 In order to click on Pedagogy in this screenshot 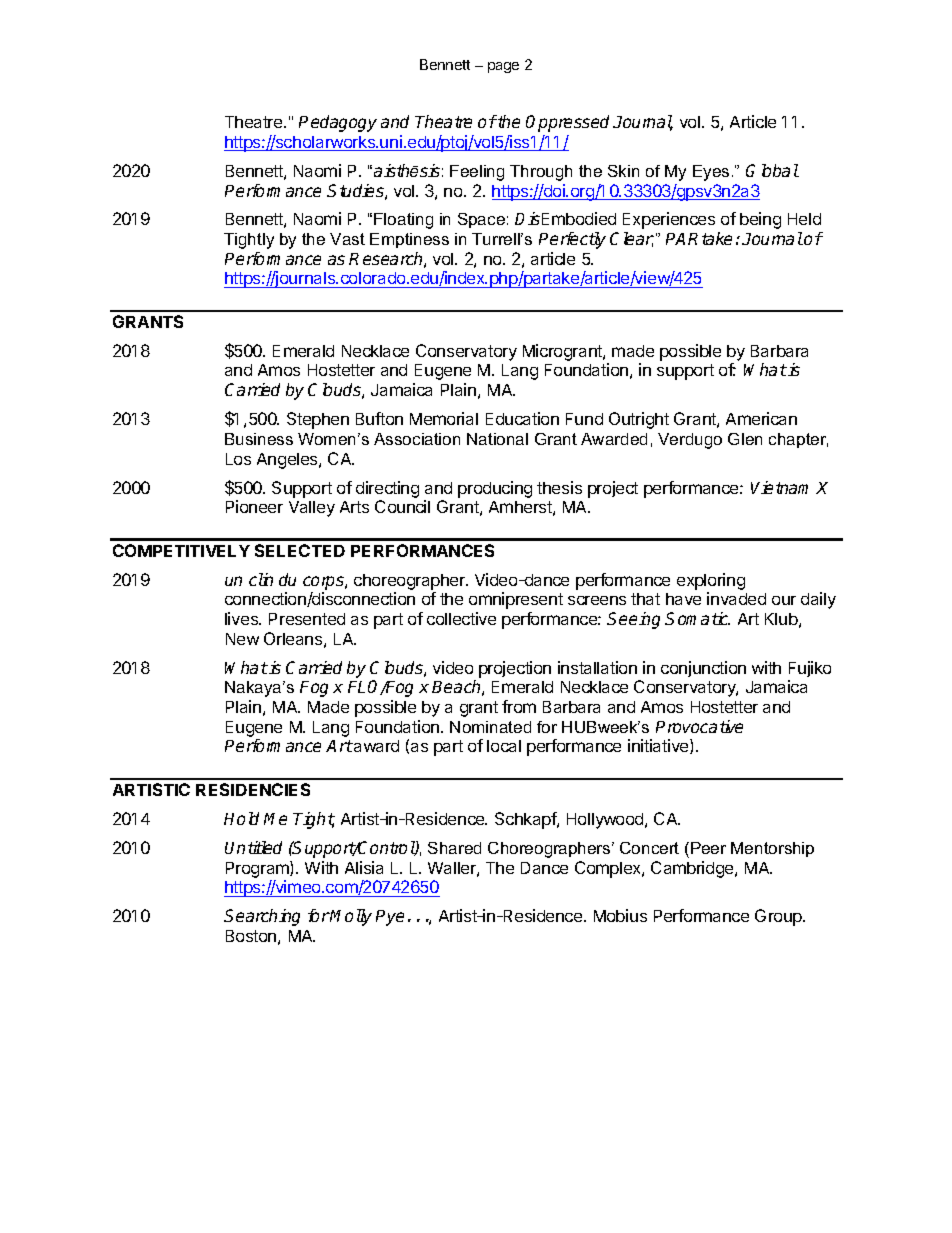, I will do `click(338, 123)`.
